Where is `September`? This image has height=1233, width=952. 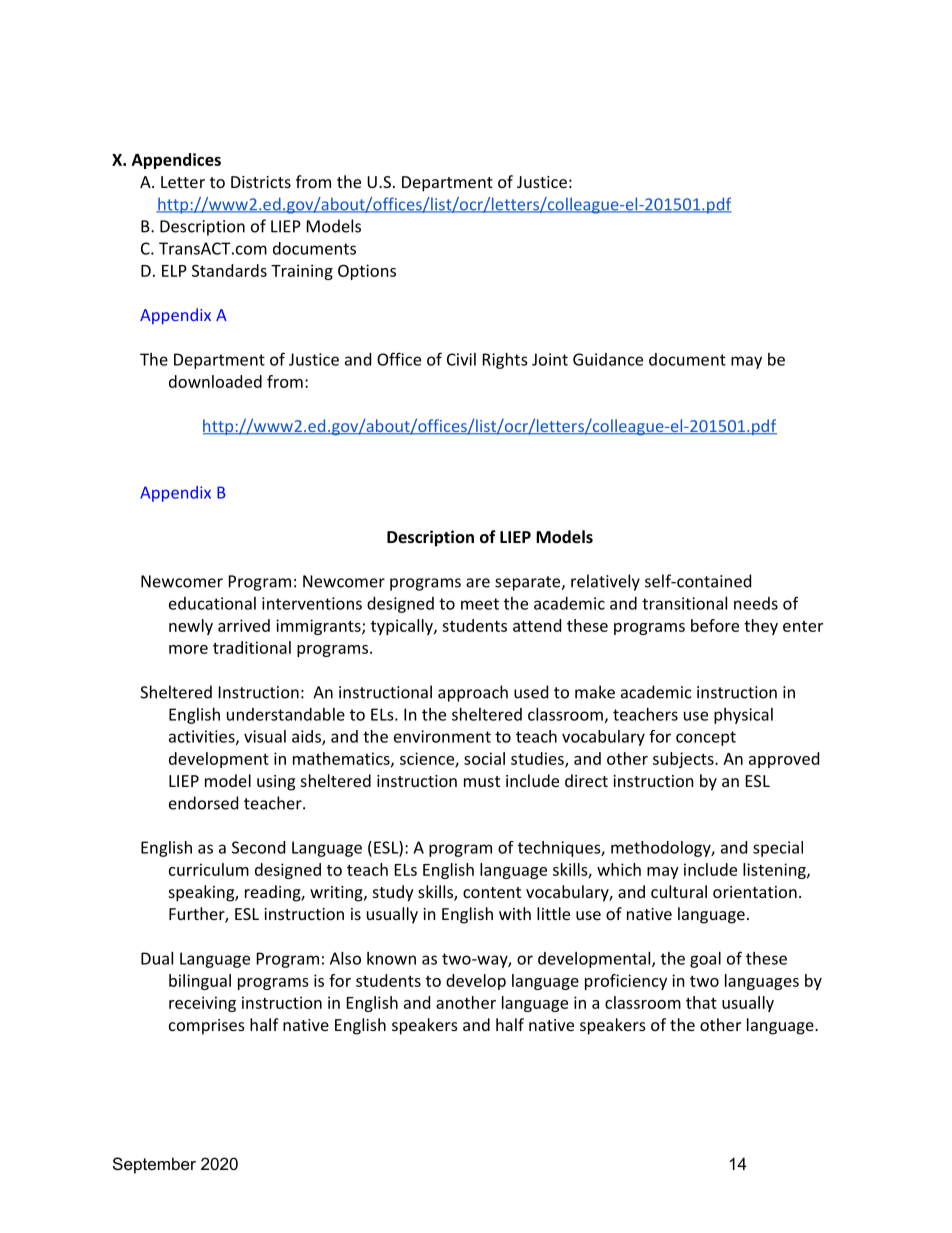
September is located at coordinates (154, 1165).
